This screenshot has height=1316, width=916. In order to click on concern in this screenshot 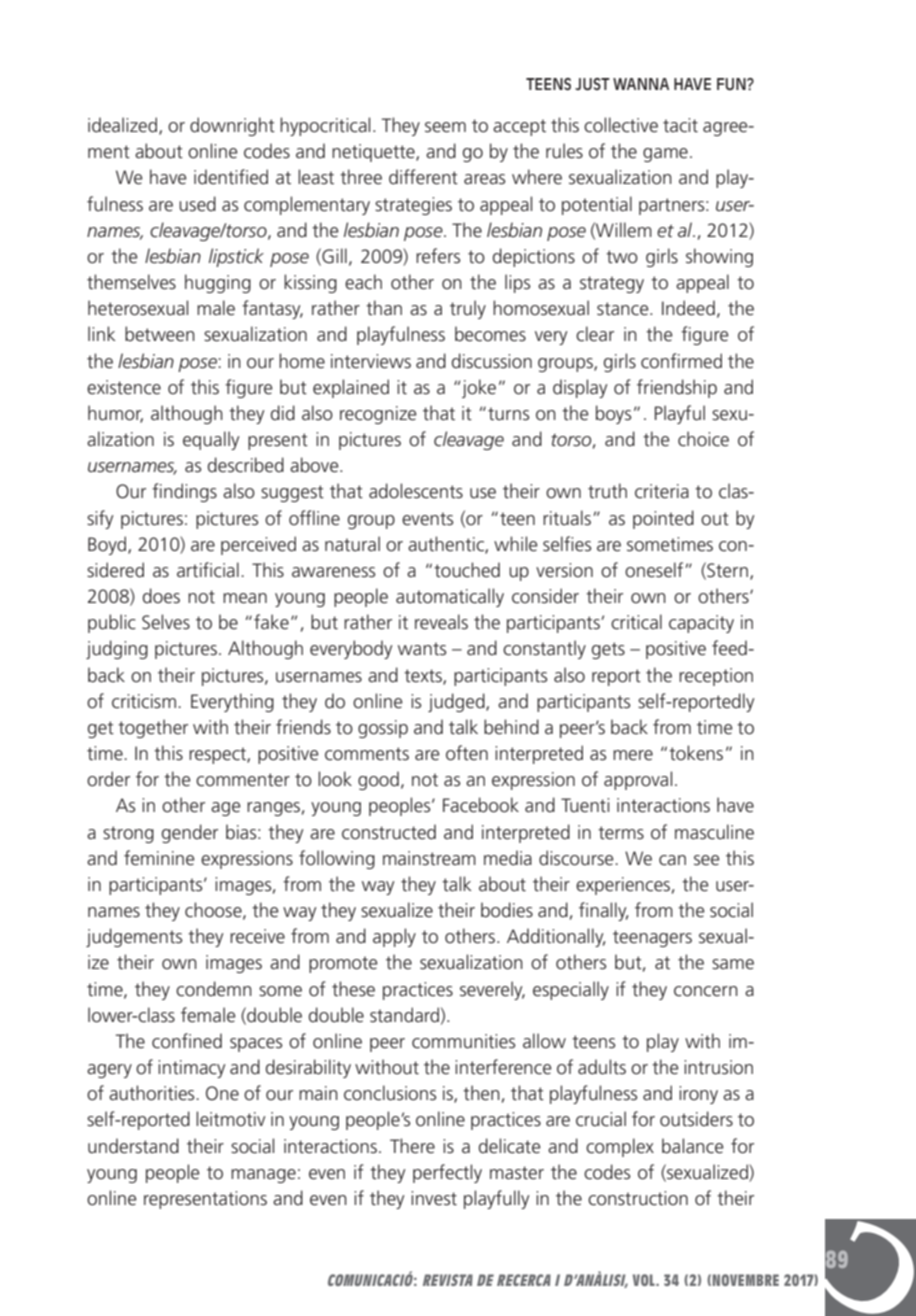, I will do `click(706, 991)`.
